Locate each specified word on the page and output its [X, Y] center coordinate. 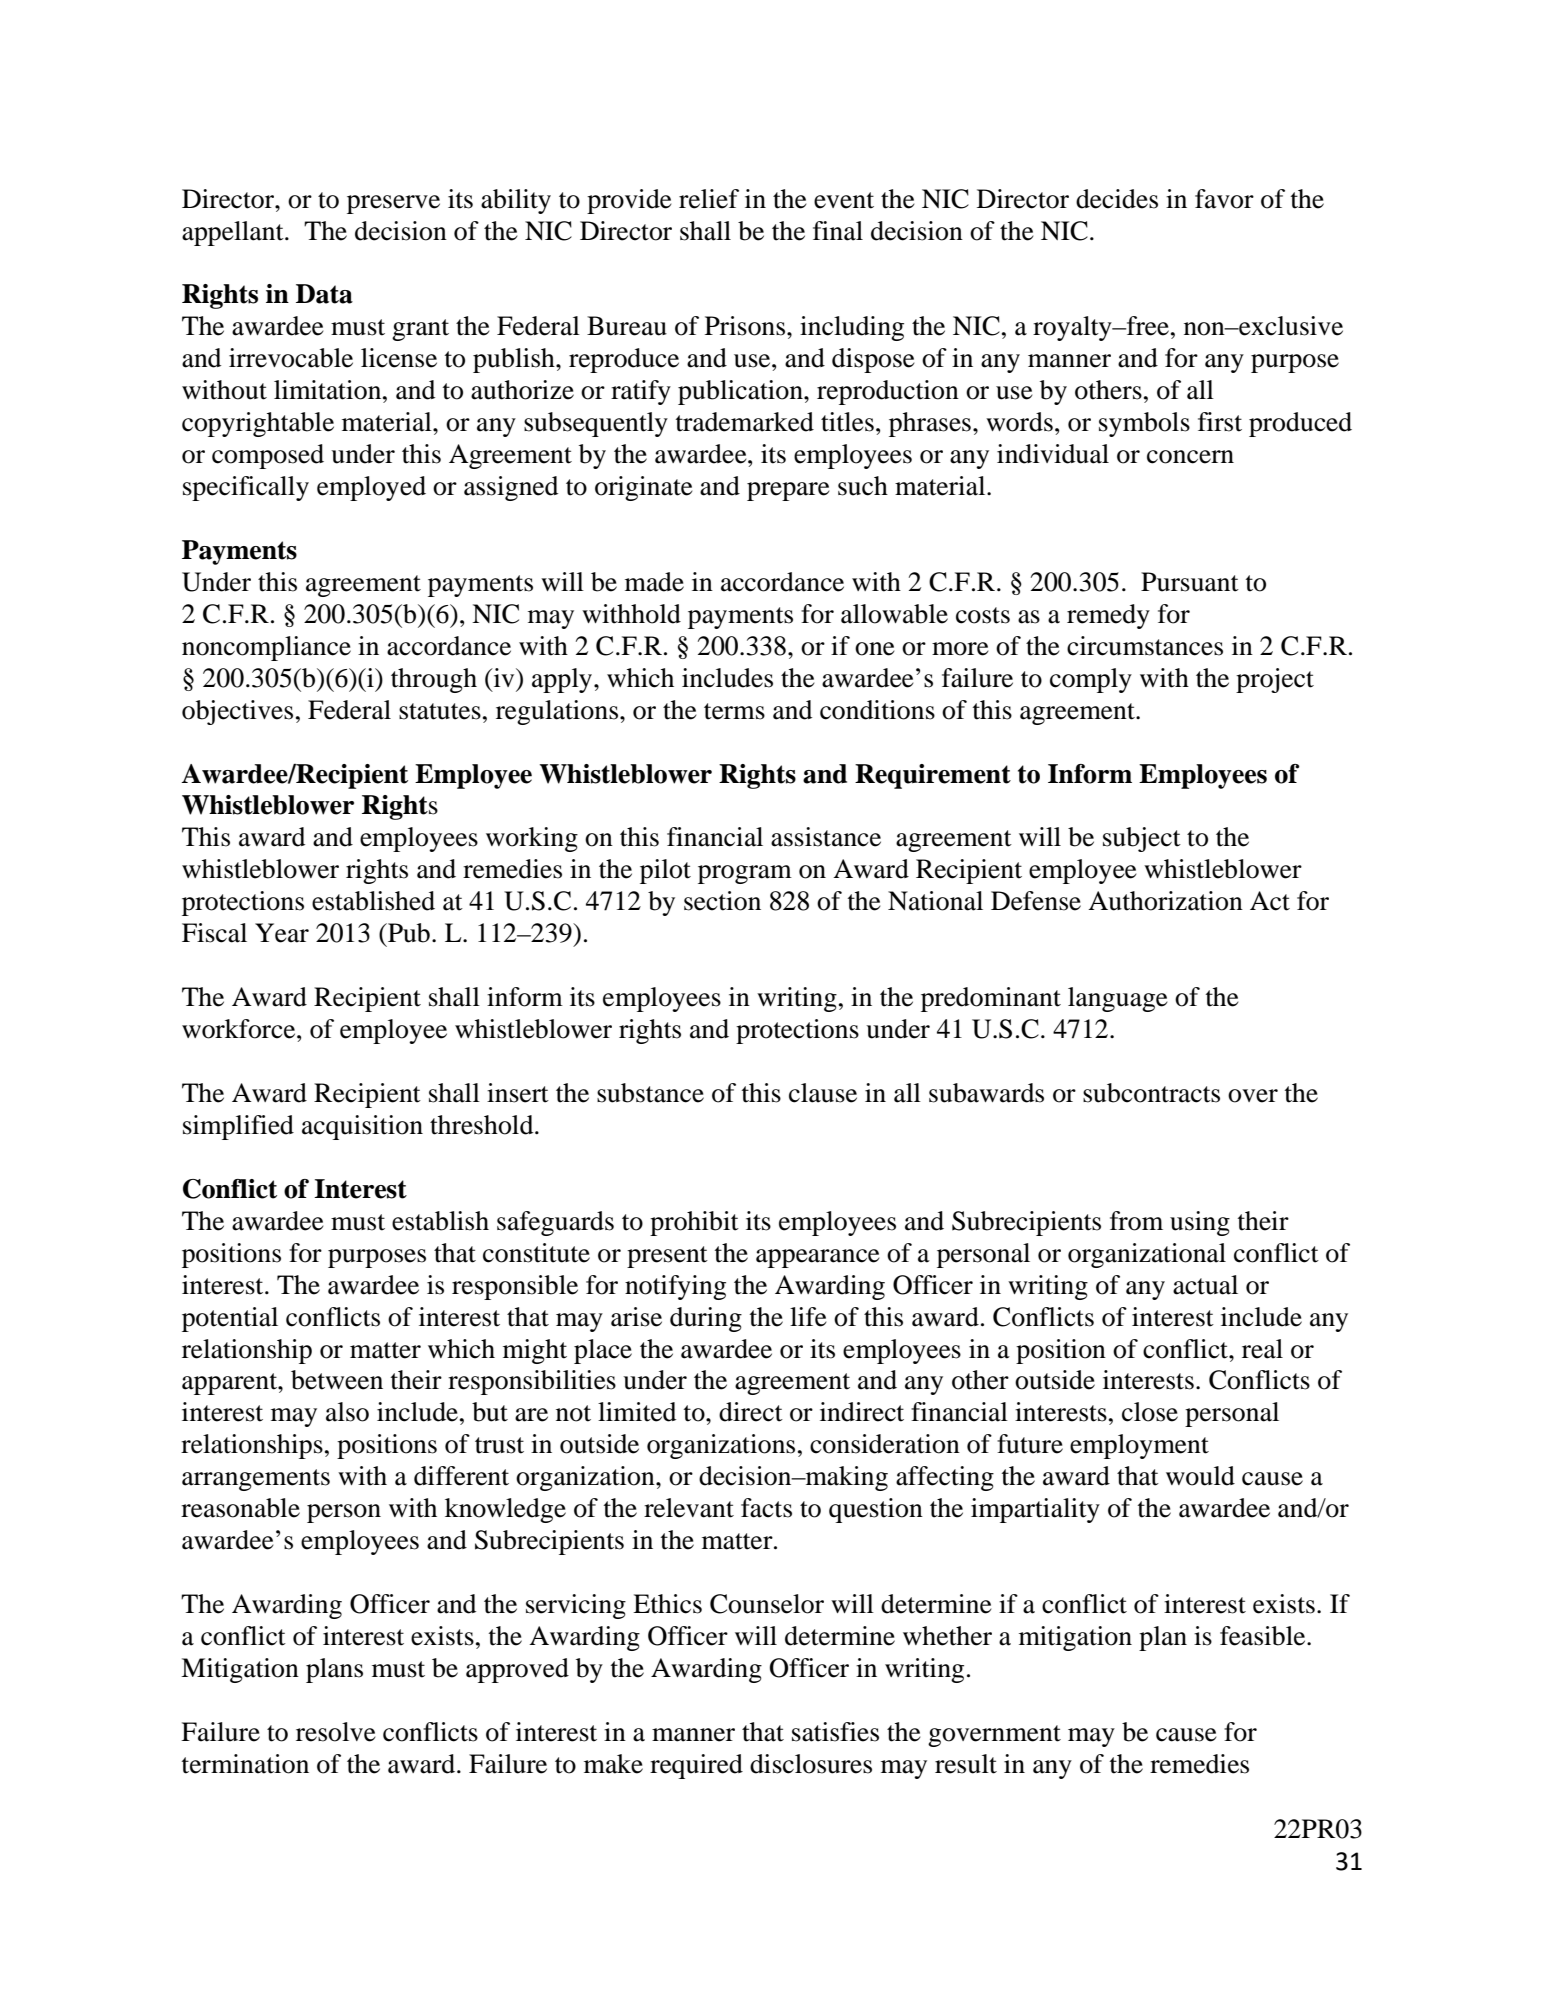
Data [324, 294]
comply [1091, 680]
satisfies [835, 1732]
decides [1117, 199]
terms [734, 711]
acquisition [362, 1127]
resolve [336, 1732]
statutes [440, 711]
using [1200, 1223]
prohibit [694, 1223]
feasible [1264, 1636]
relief [709, 199]
